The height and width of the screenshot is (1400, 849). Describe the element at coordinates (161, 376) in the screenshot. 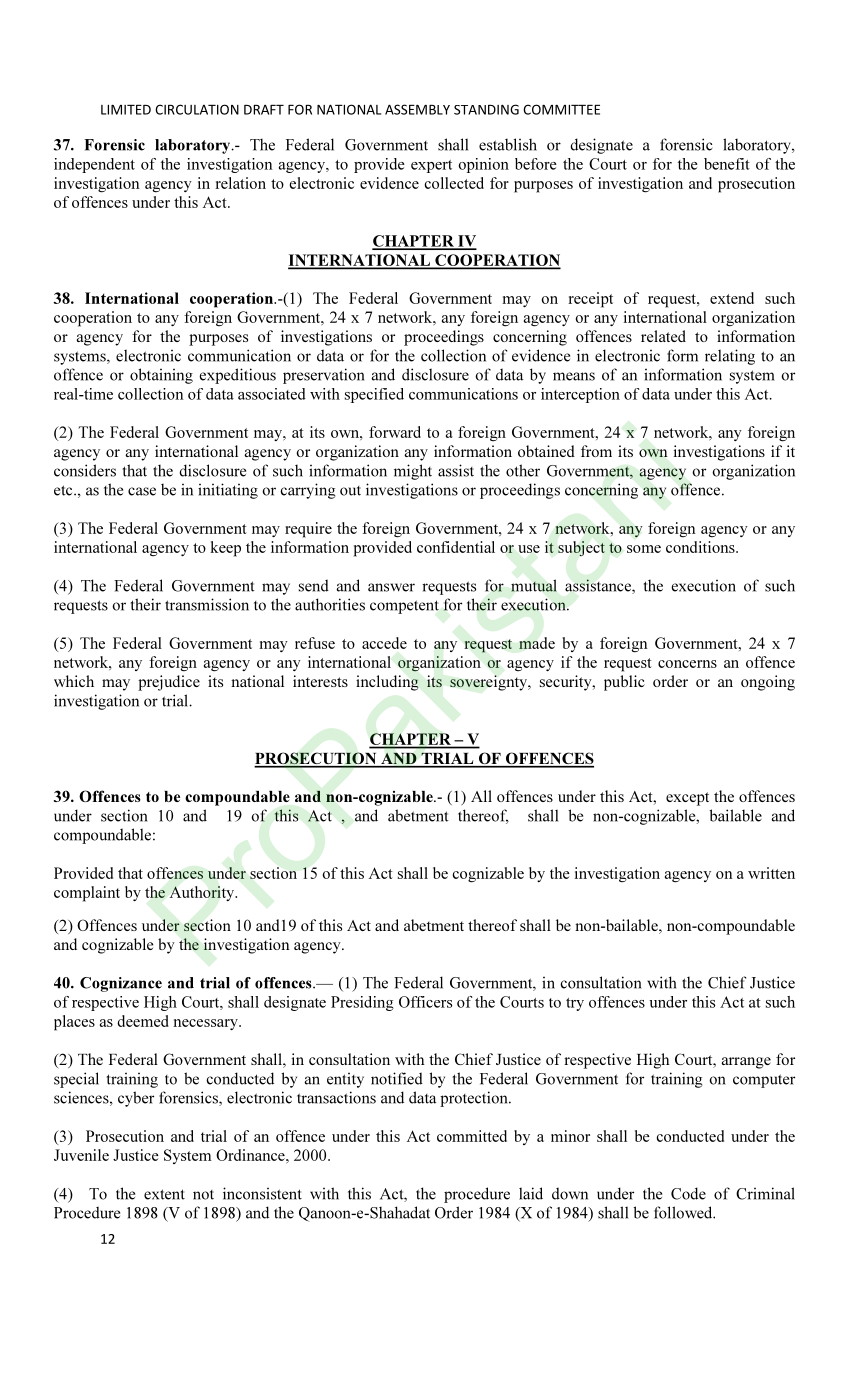

I see `obtaining` at that location.
